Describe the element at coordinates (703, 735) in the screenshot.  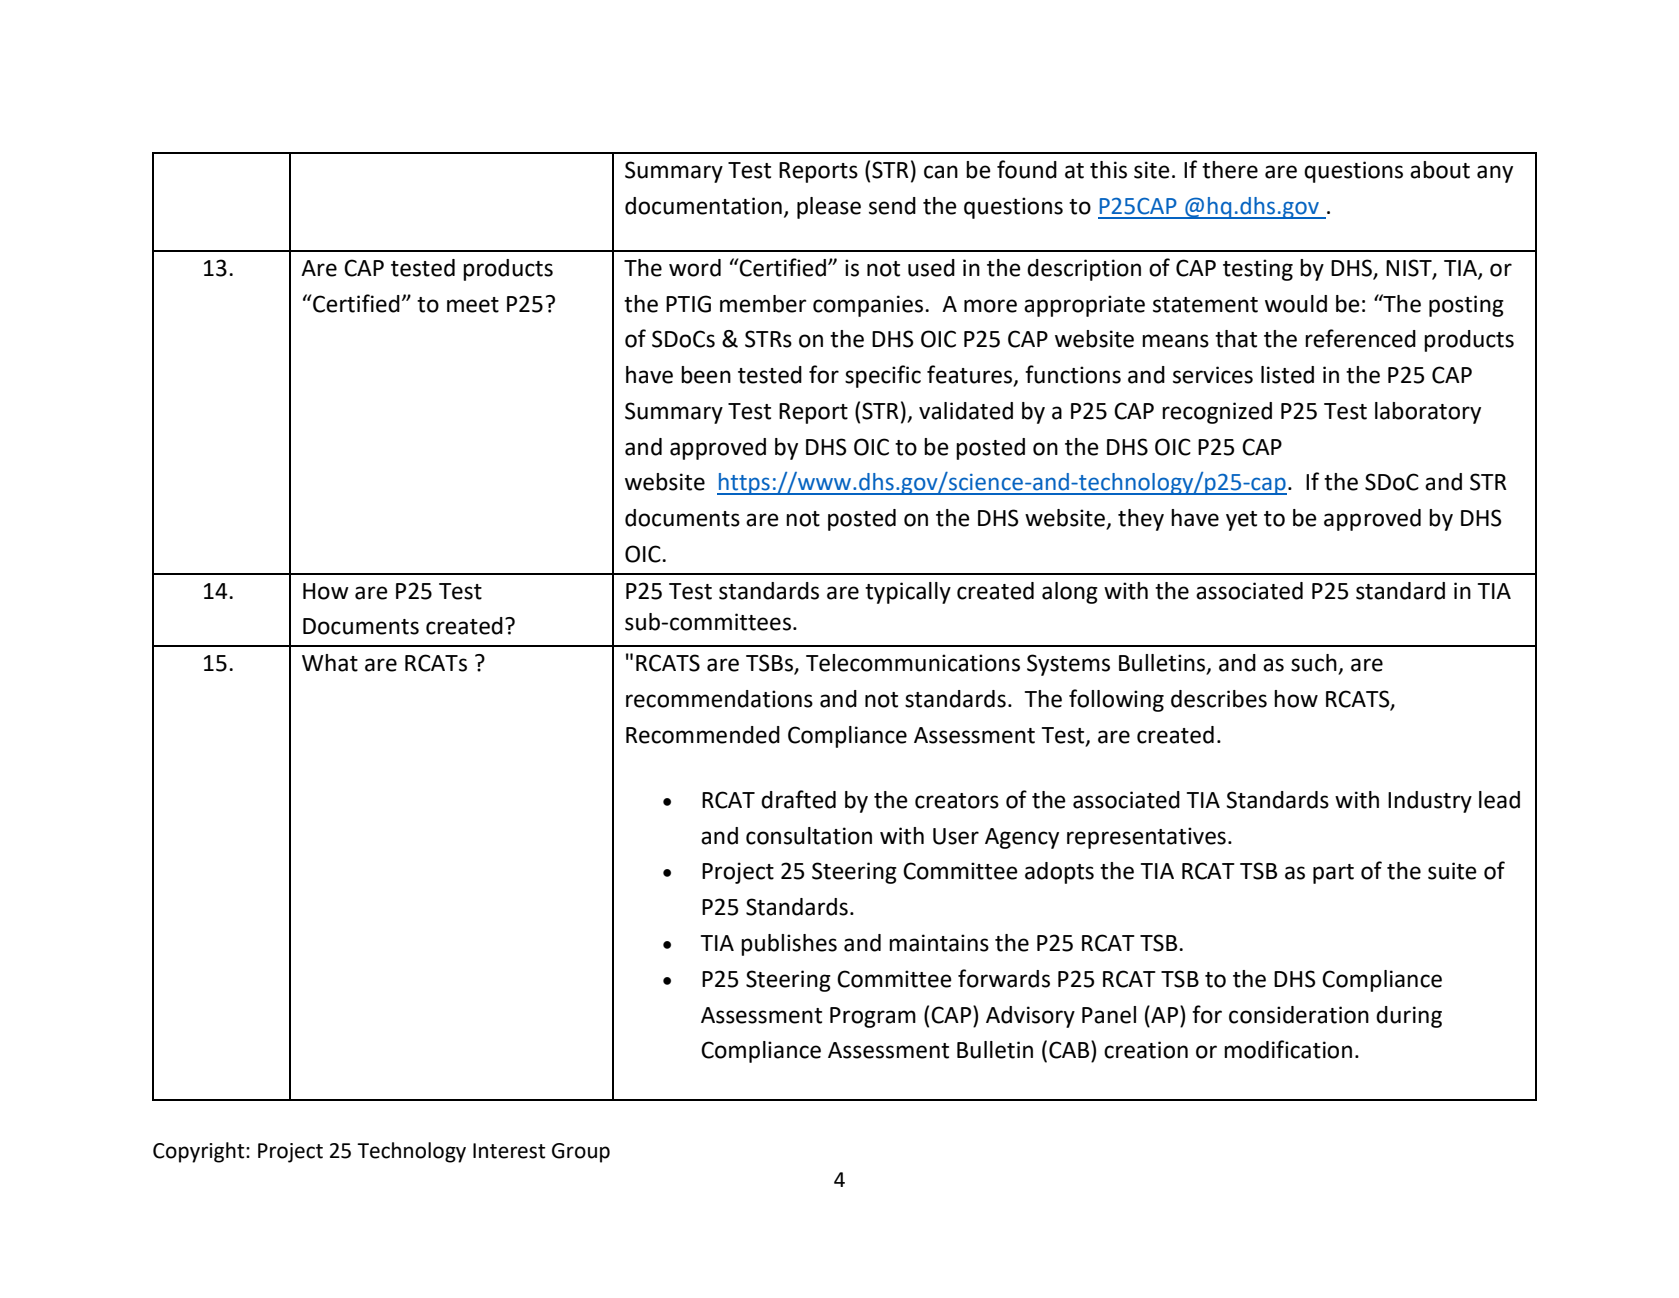
I see `Recommended` at that location.
